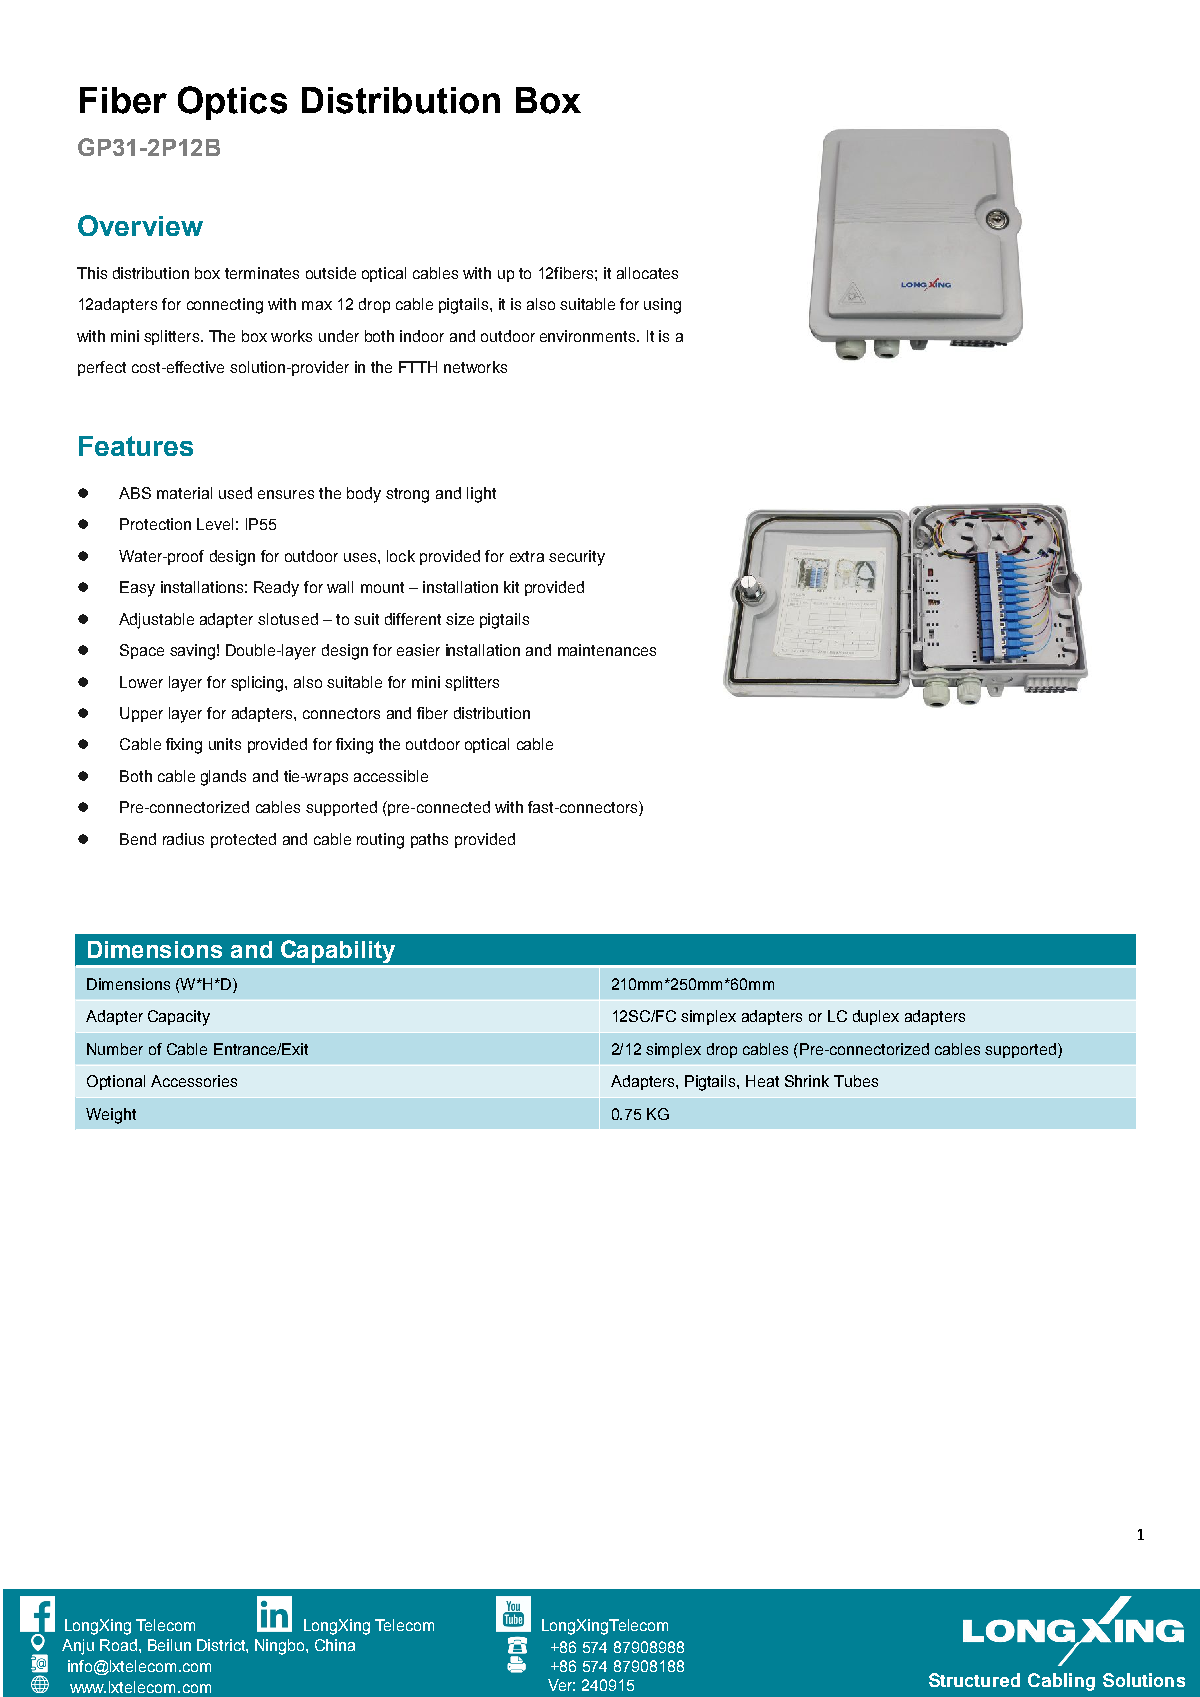 Image resolution: width=1200 pixels, height=1697 pixels. Describe the element at coordinates (577, 558) in the screenshot. I see `security` at that location.
